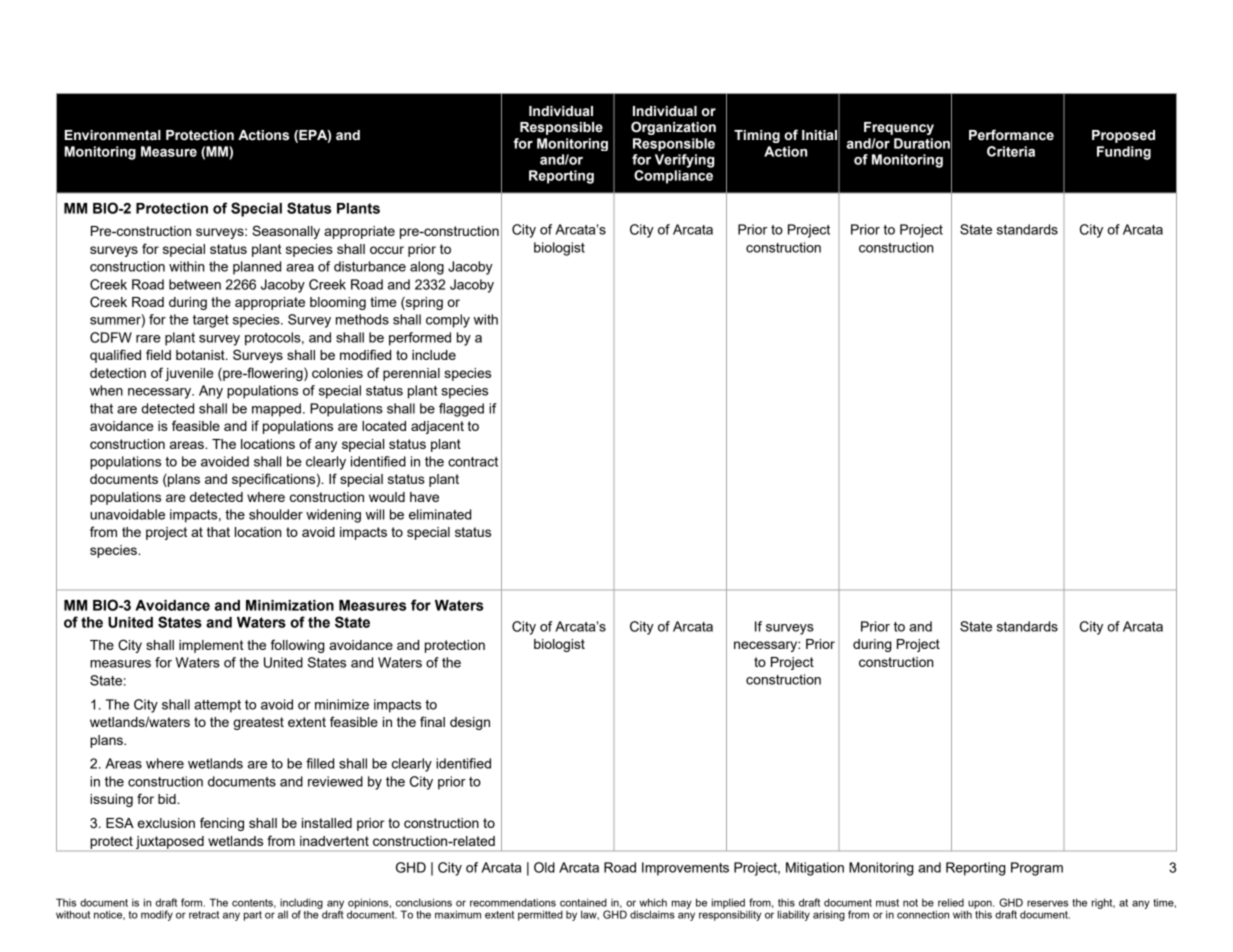  What do you see at coordinates (1047, 903) in the page?
I see `reserves` at bounding box center [1047, 903].
